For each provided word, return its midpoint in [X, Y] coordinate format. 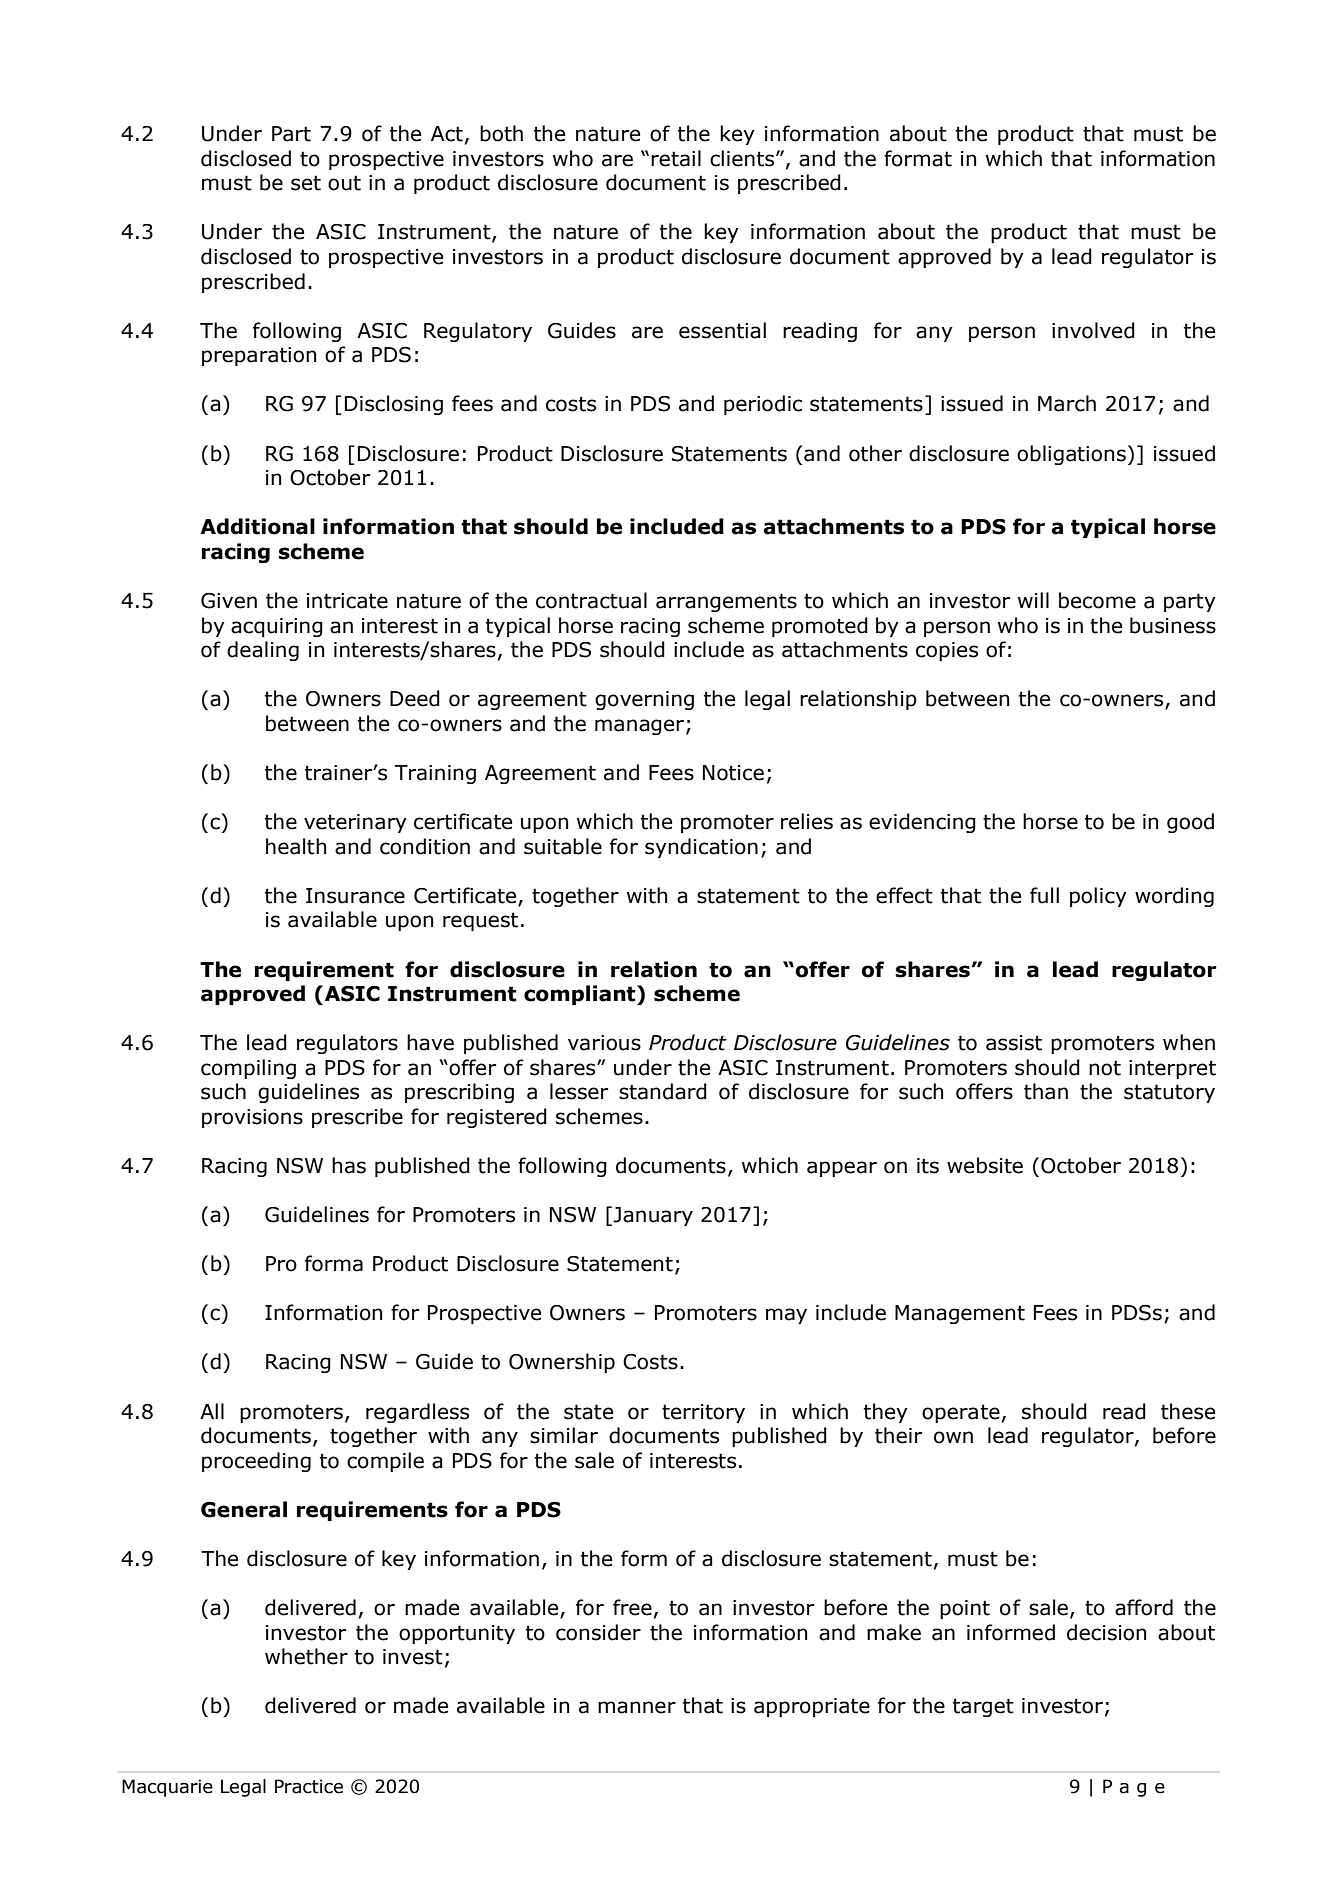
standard [663, 1091]
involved [1093, 330]
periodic [763, 405]
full [1044, 895]
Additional [257, 526]
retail [676, 158]
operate [961, 1413]
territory [703, 1413]
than [1046, 1091]
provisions [252, 1118]
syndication [701, 848]
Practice [309, 1786]
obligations [1071, 455]
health [296, 846]
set [306, 183]
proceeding [256, 1462]
